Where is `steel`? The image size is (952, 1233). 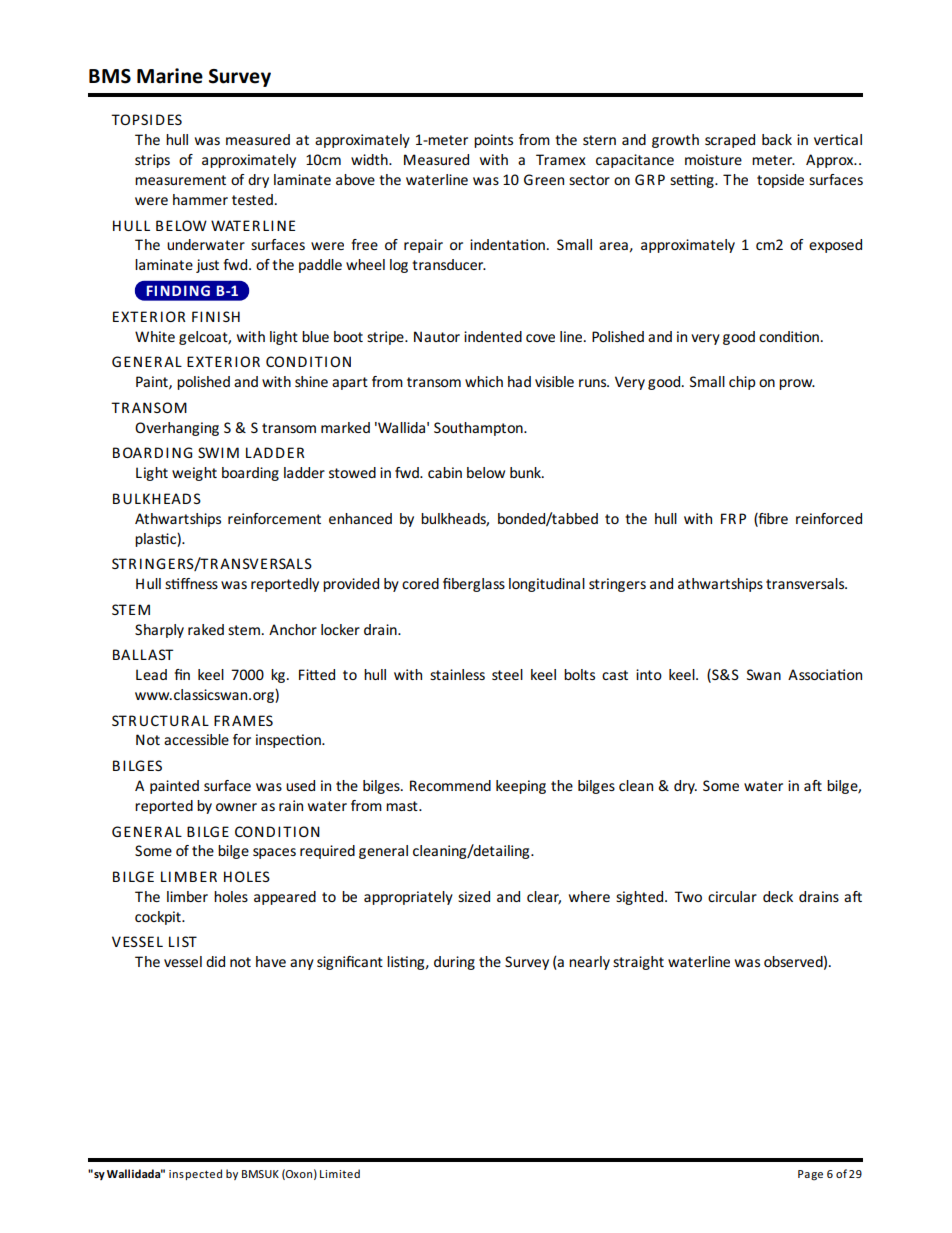 steel is located at coordinates (507, 674).
